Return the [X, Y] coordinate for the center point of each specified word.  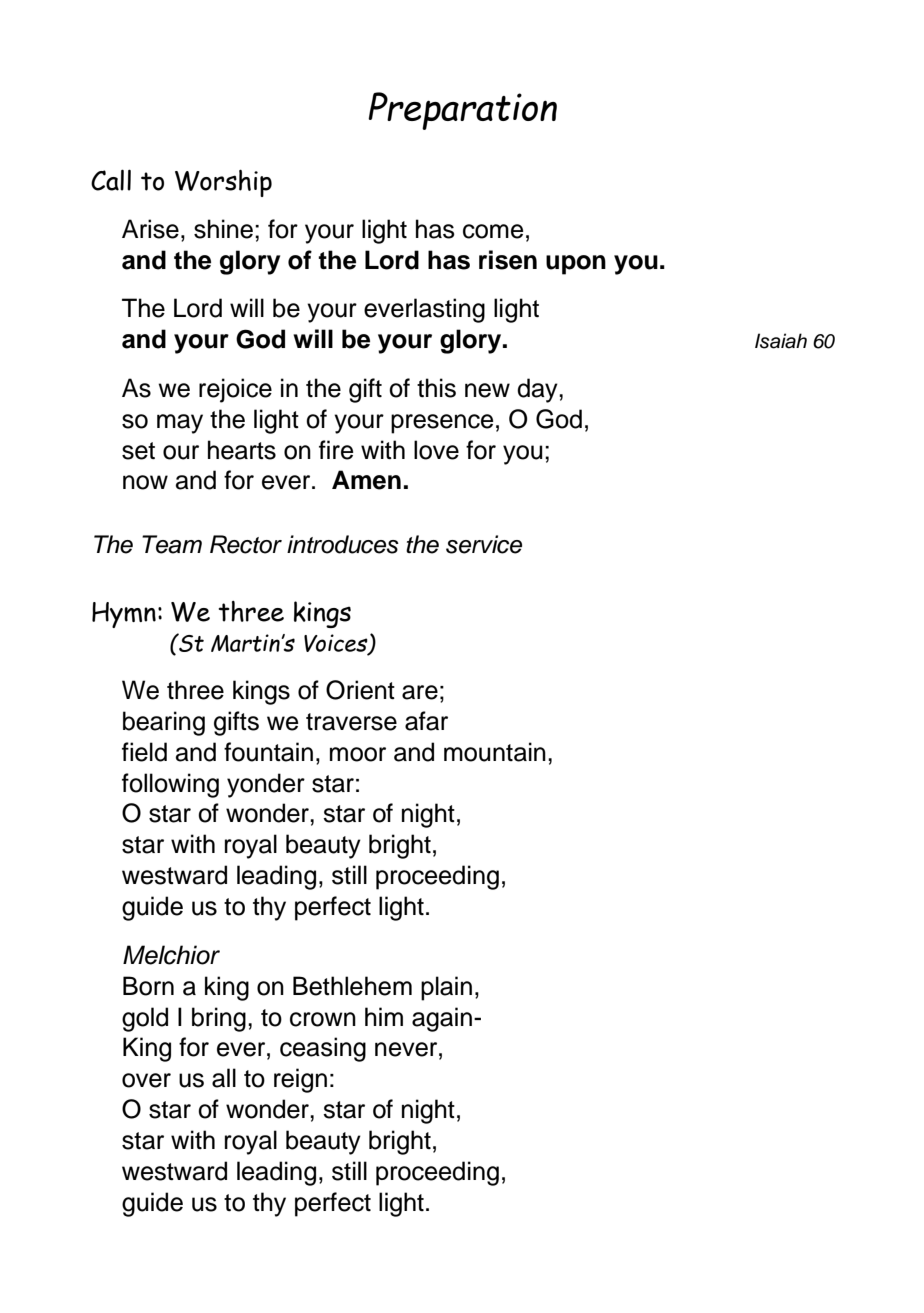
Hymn [124, 615]
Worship [223, 183]
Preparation [462, 111]
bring [219, 1019]
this [436, 388]
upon [576, 265]
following [170, 785]
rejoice [235, 390]
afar [426, 721]
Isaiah [781, 341]
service [484, 544]
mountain [495, 752]
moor [358, 754]
